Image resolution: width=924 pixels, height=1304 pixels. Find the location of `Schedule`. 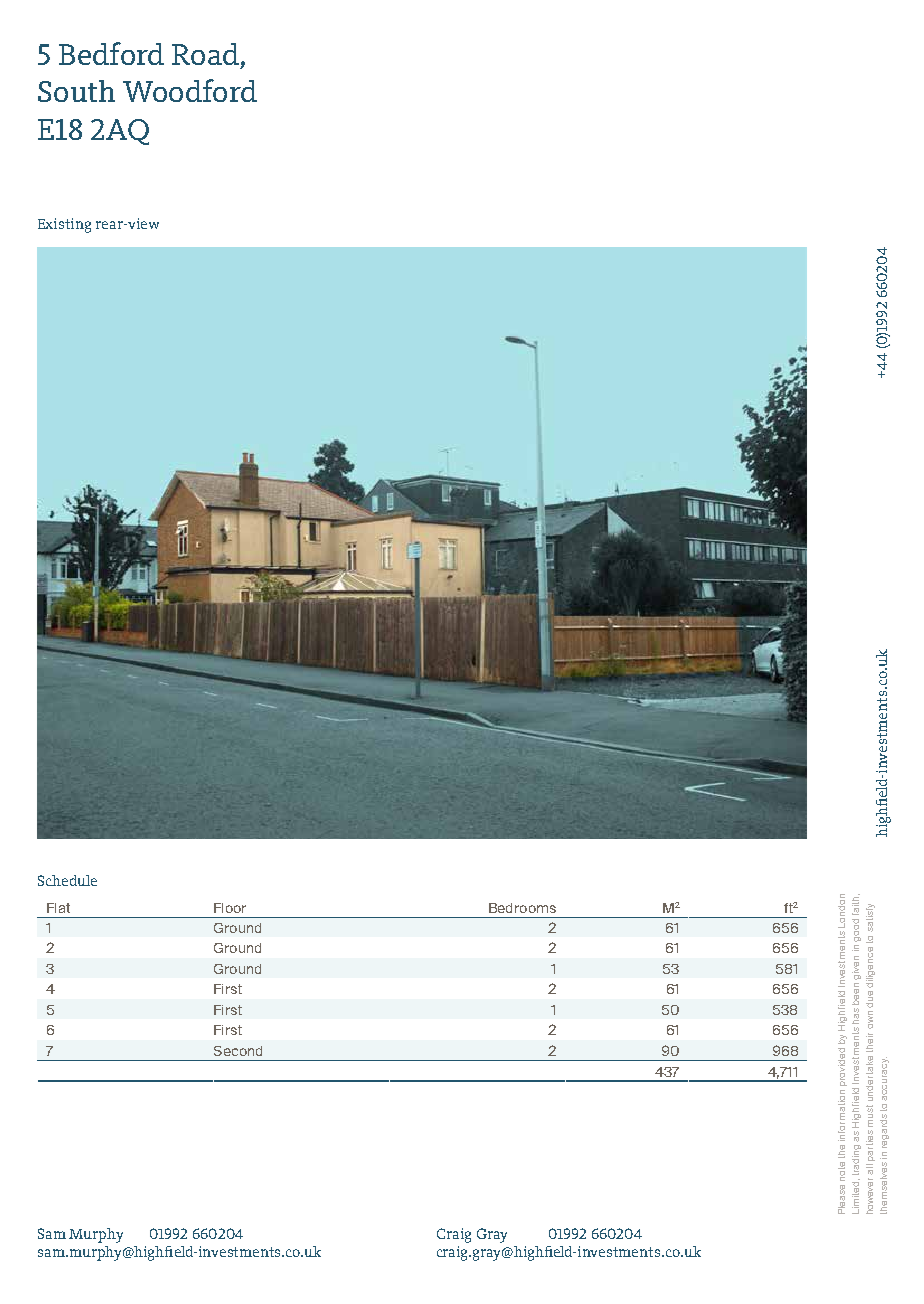

Schedule is located at coordinates (67, 880).
